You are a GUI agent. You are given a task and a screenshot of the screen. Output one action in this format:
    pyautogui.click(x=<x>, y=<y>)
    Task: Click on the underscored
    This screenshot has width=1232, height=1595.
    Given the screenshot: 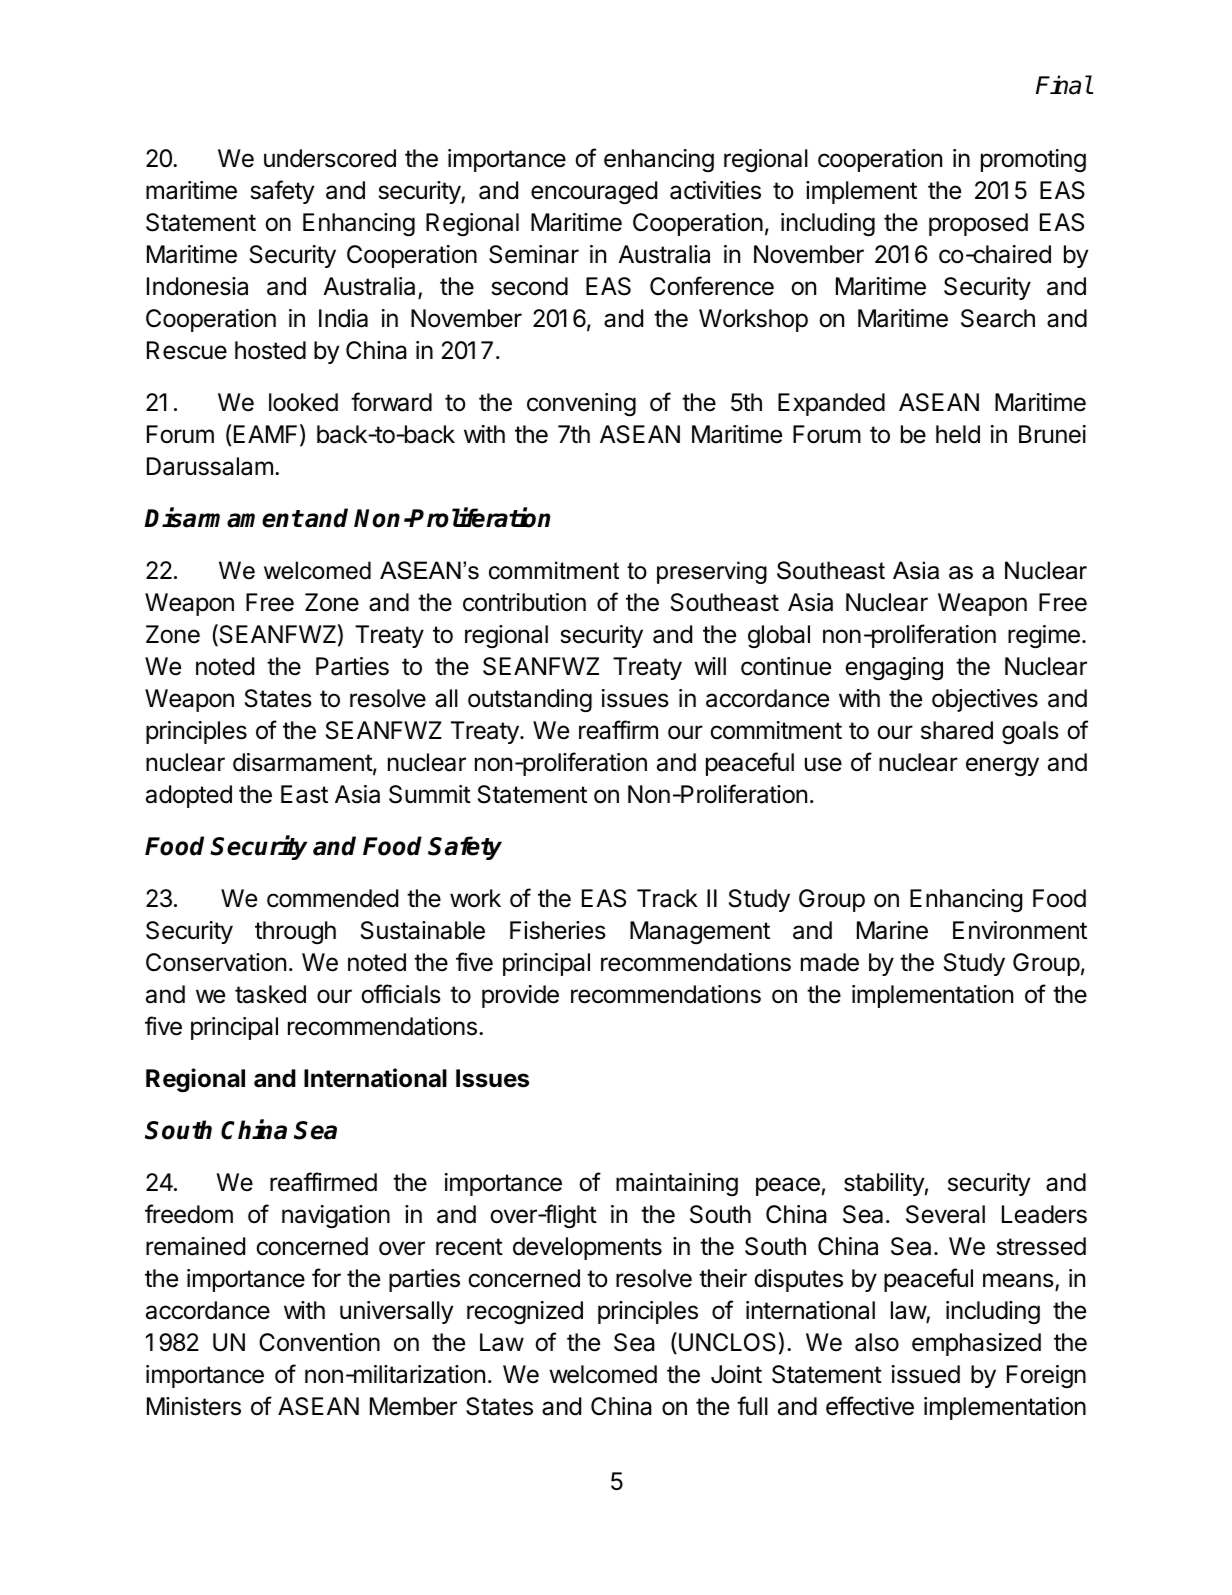 What is the action you would take?
    pyautogui.click(x=330, y=158)
